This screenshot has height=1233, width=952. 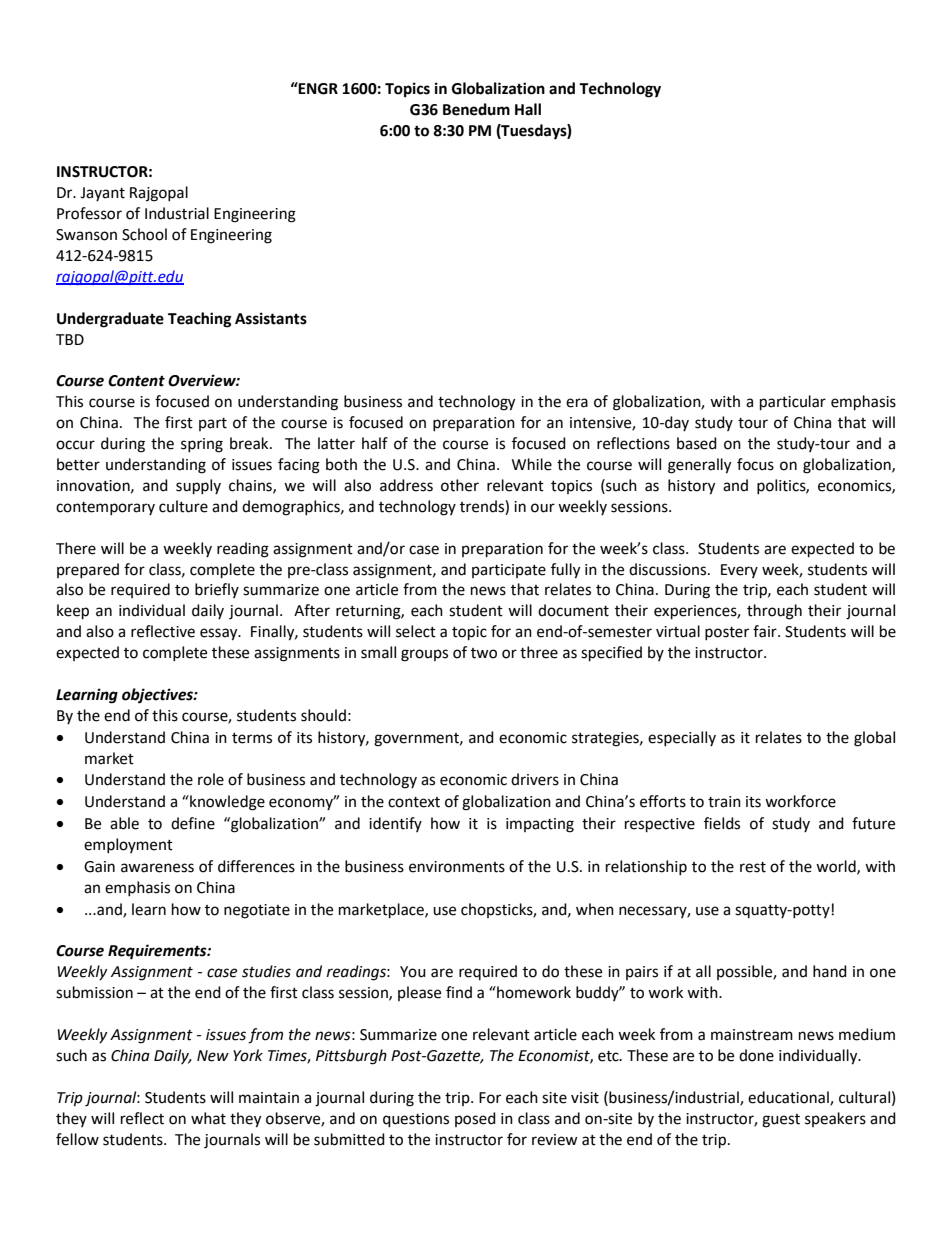 I want to click on Benedum, so click(x=476, y=109).
